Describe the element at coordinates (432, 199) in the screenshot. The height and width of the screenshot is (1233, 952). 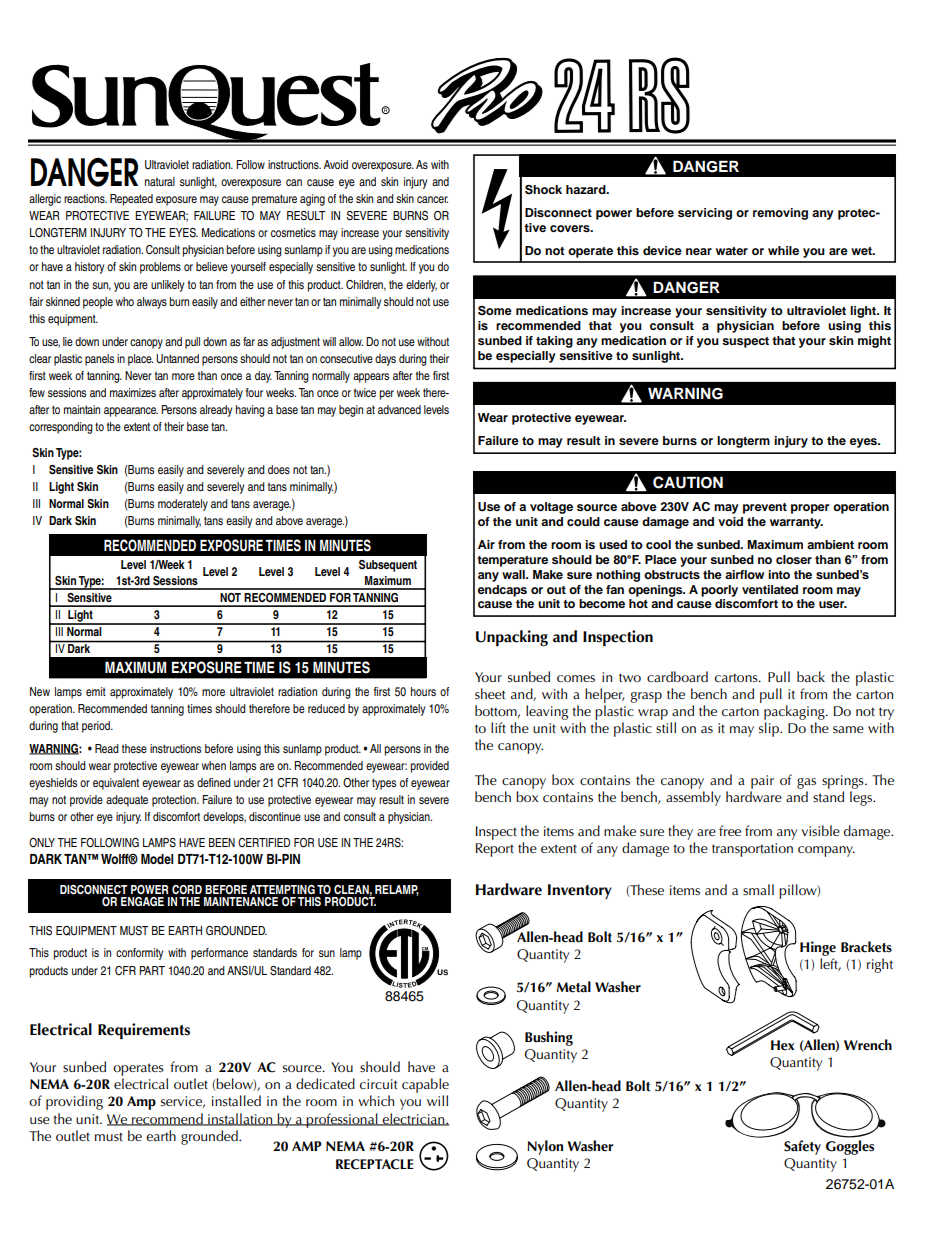
I see `cancer` at that location.
